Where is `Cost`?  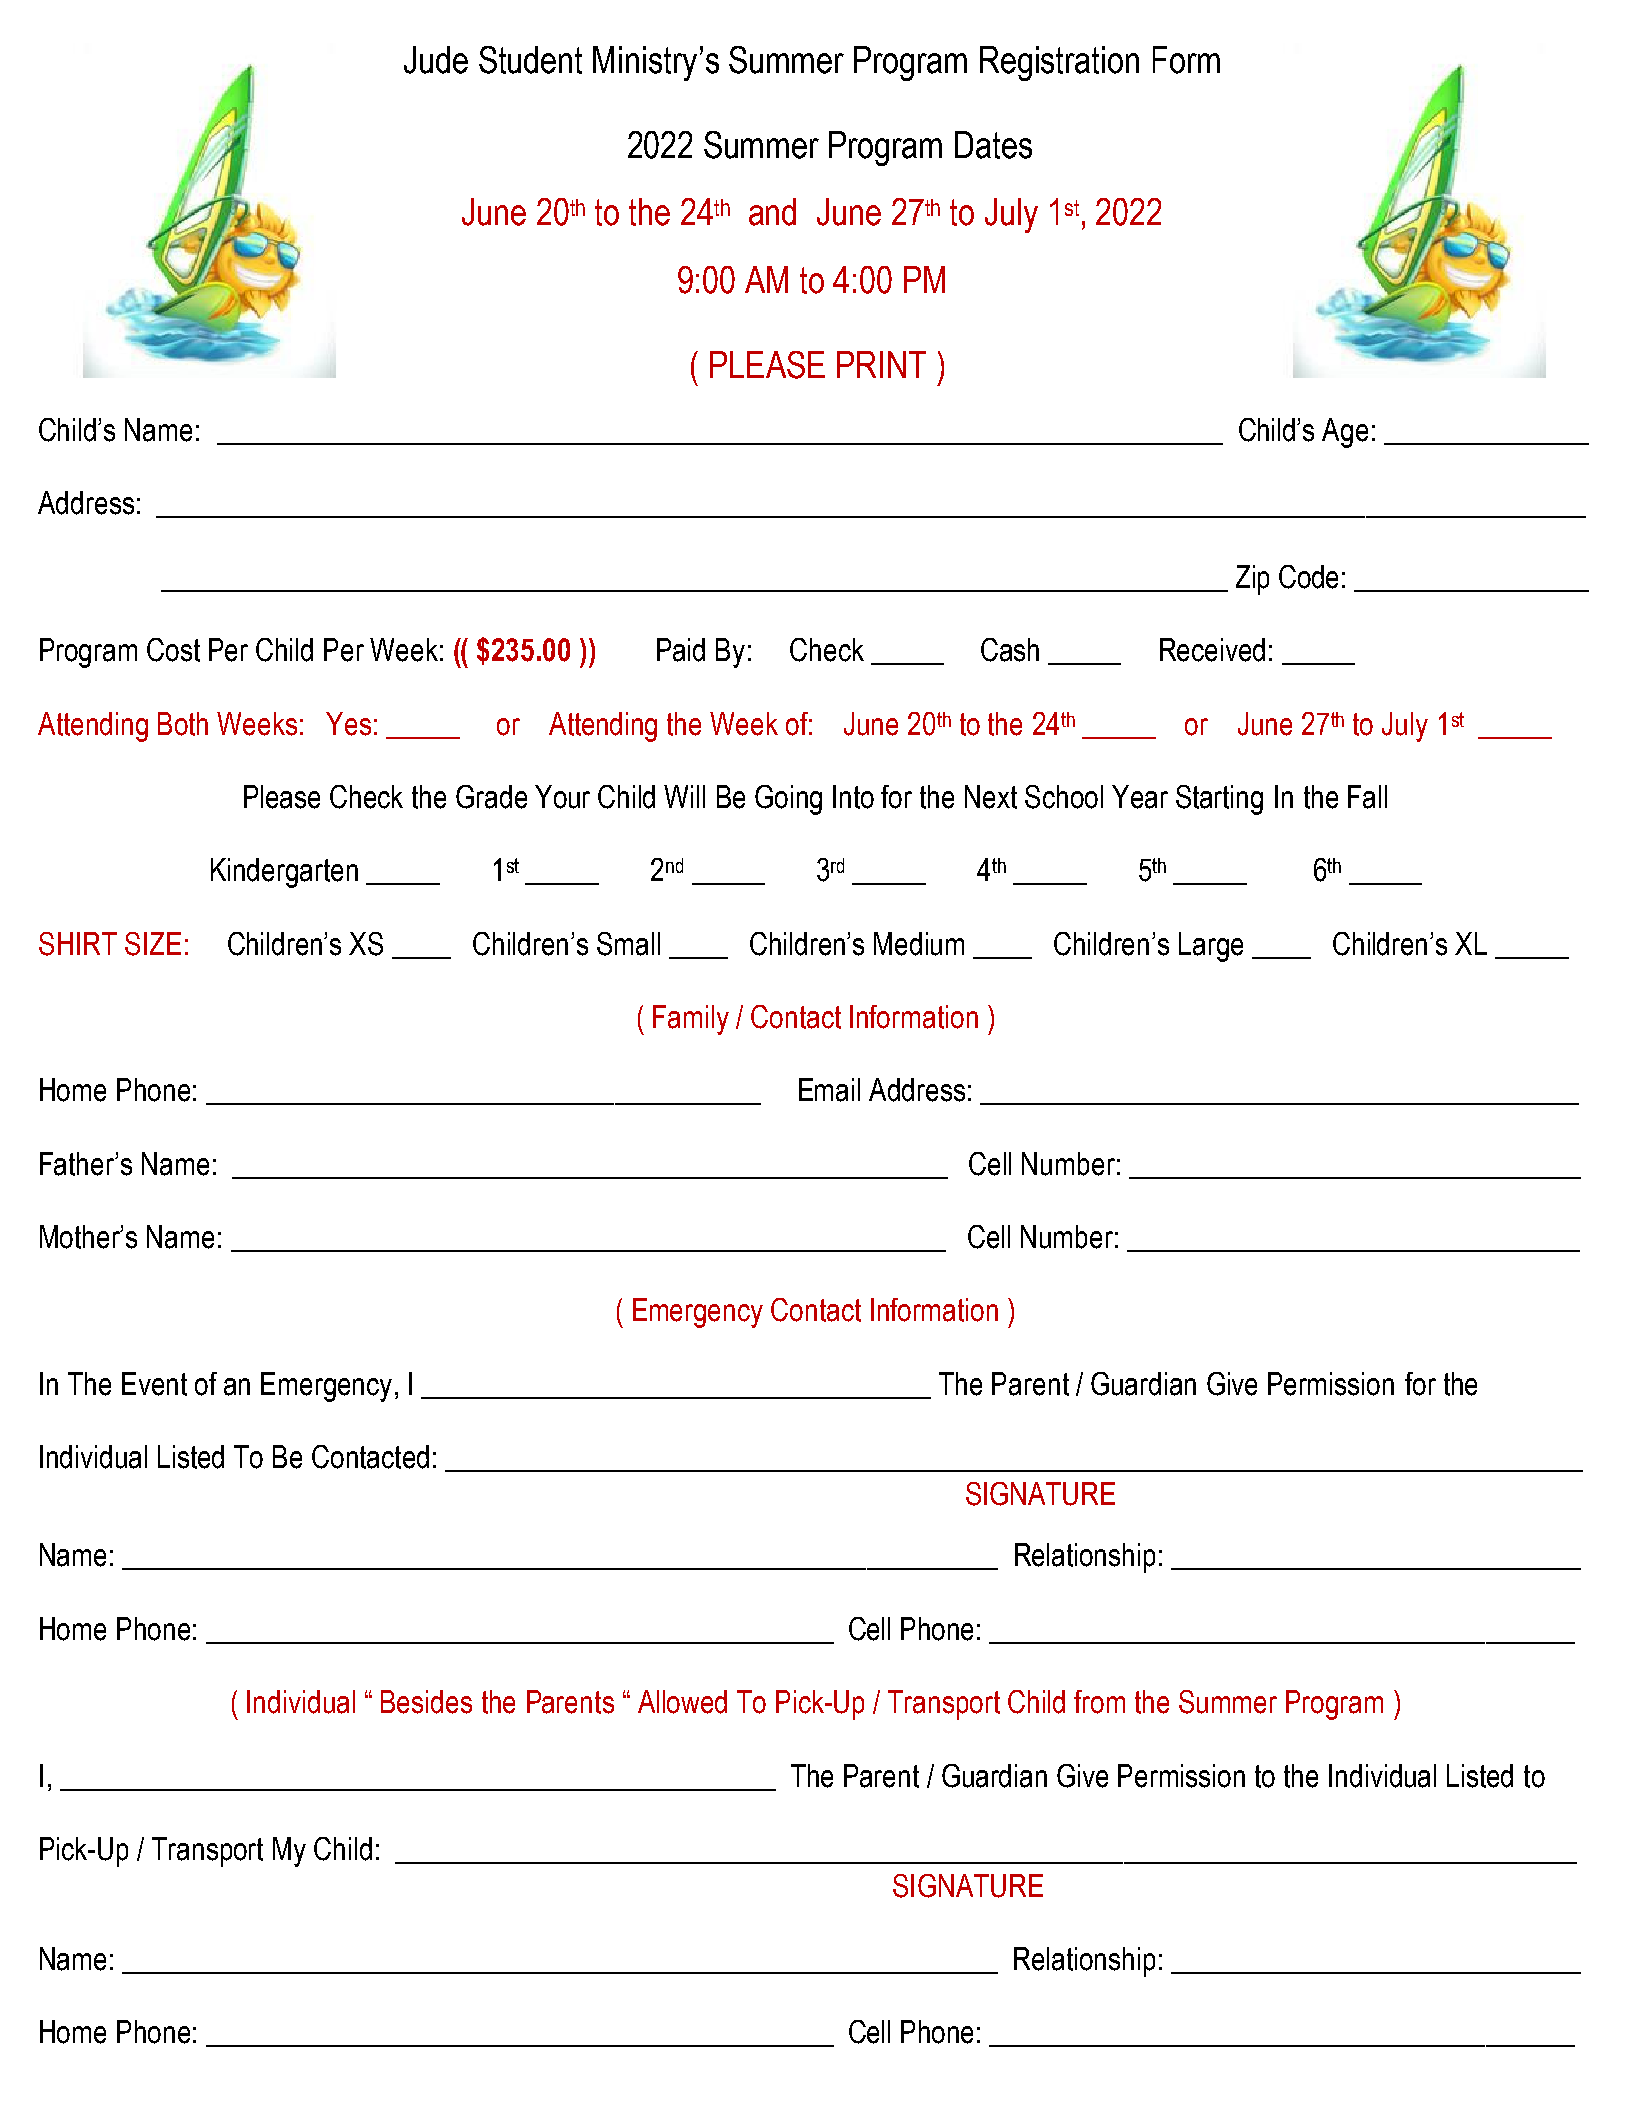 Cost is located at coordinates (173, 650).
